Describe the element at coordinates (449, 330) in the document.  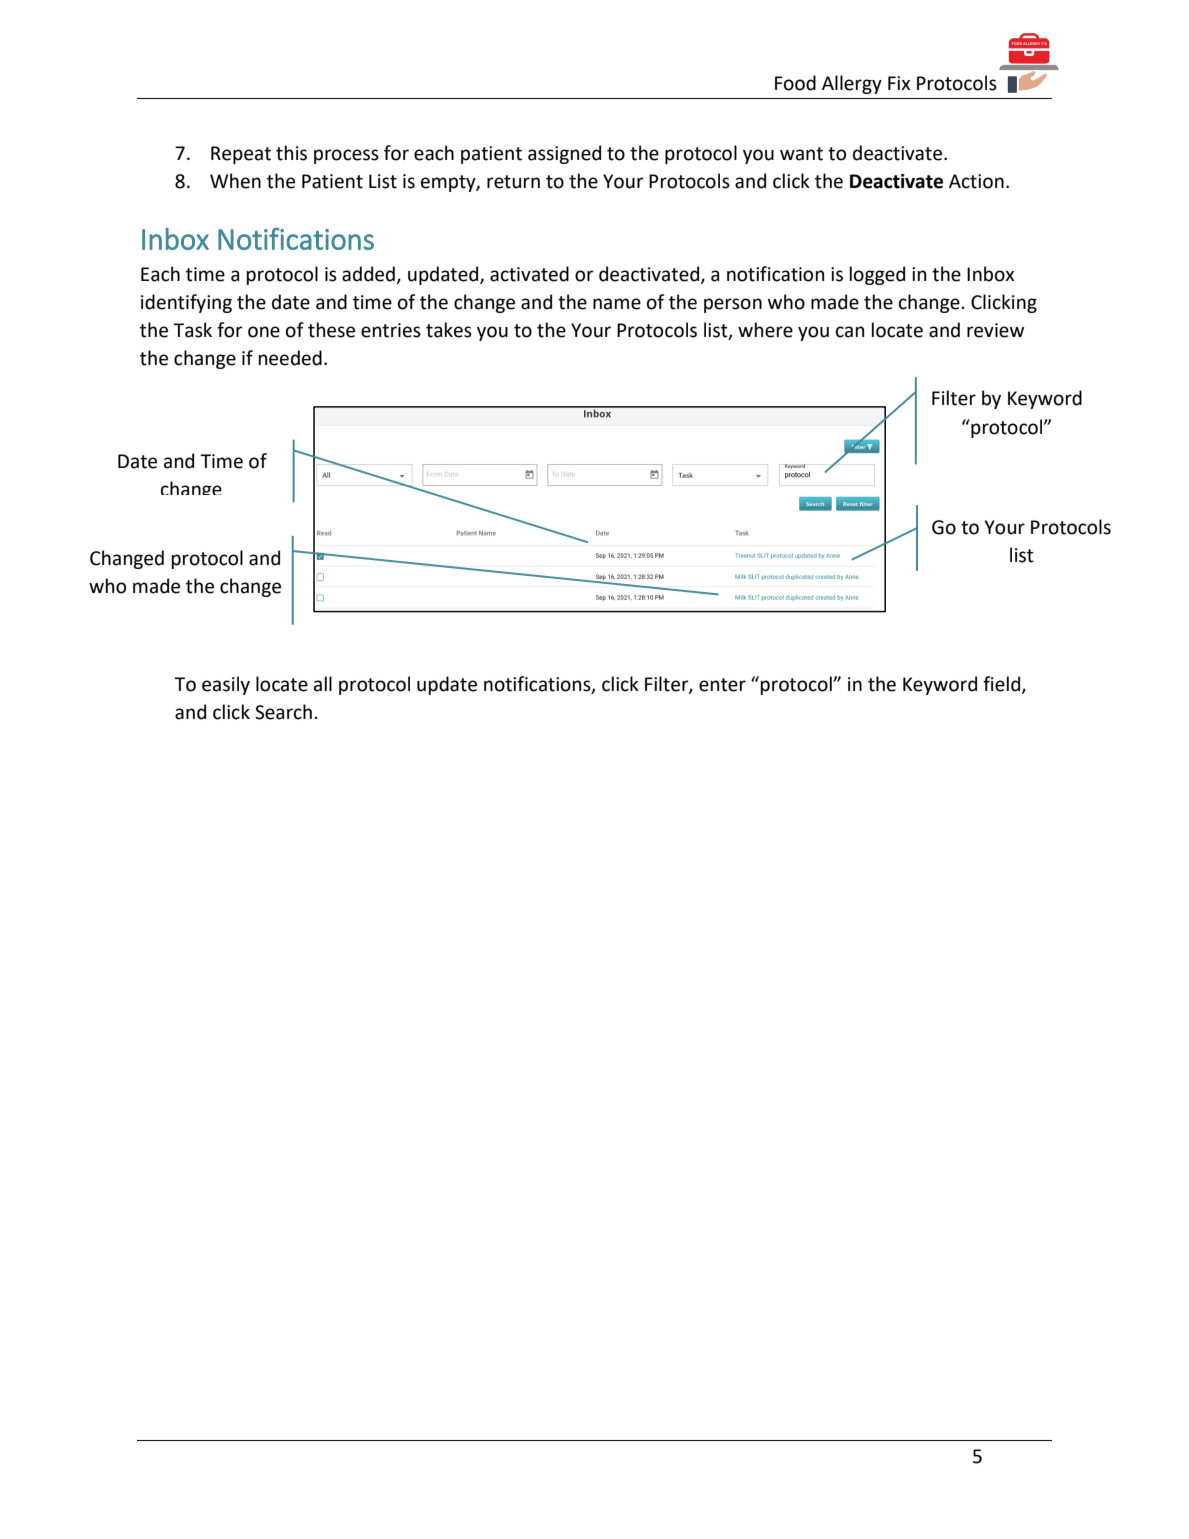
I see `takes` at that location.
